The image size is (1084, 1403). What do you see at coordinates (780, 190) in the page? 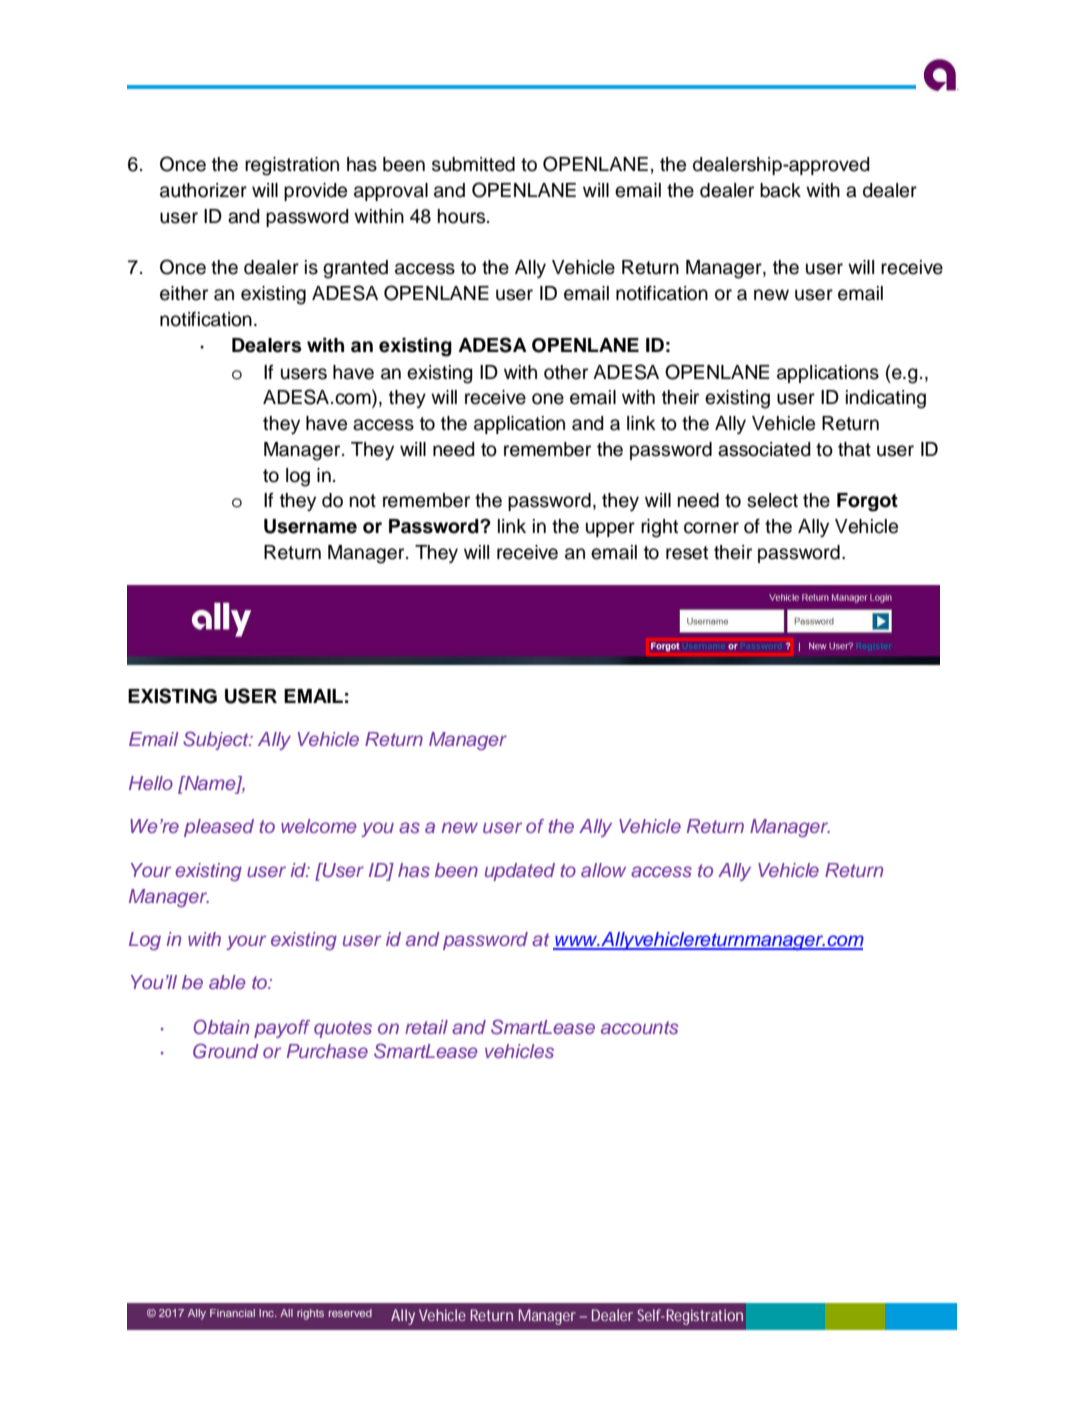
I see `back` at bounding box center [780, 190].
